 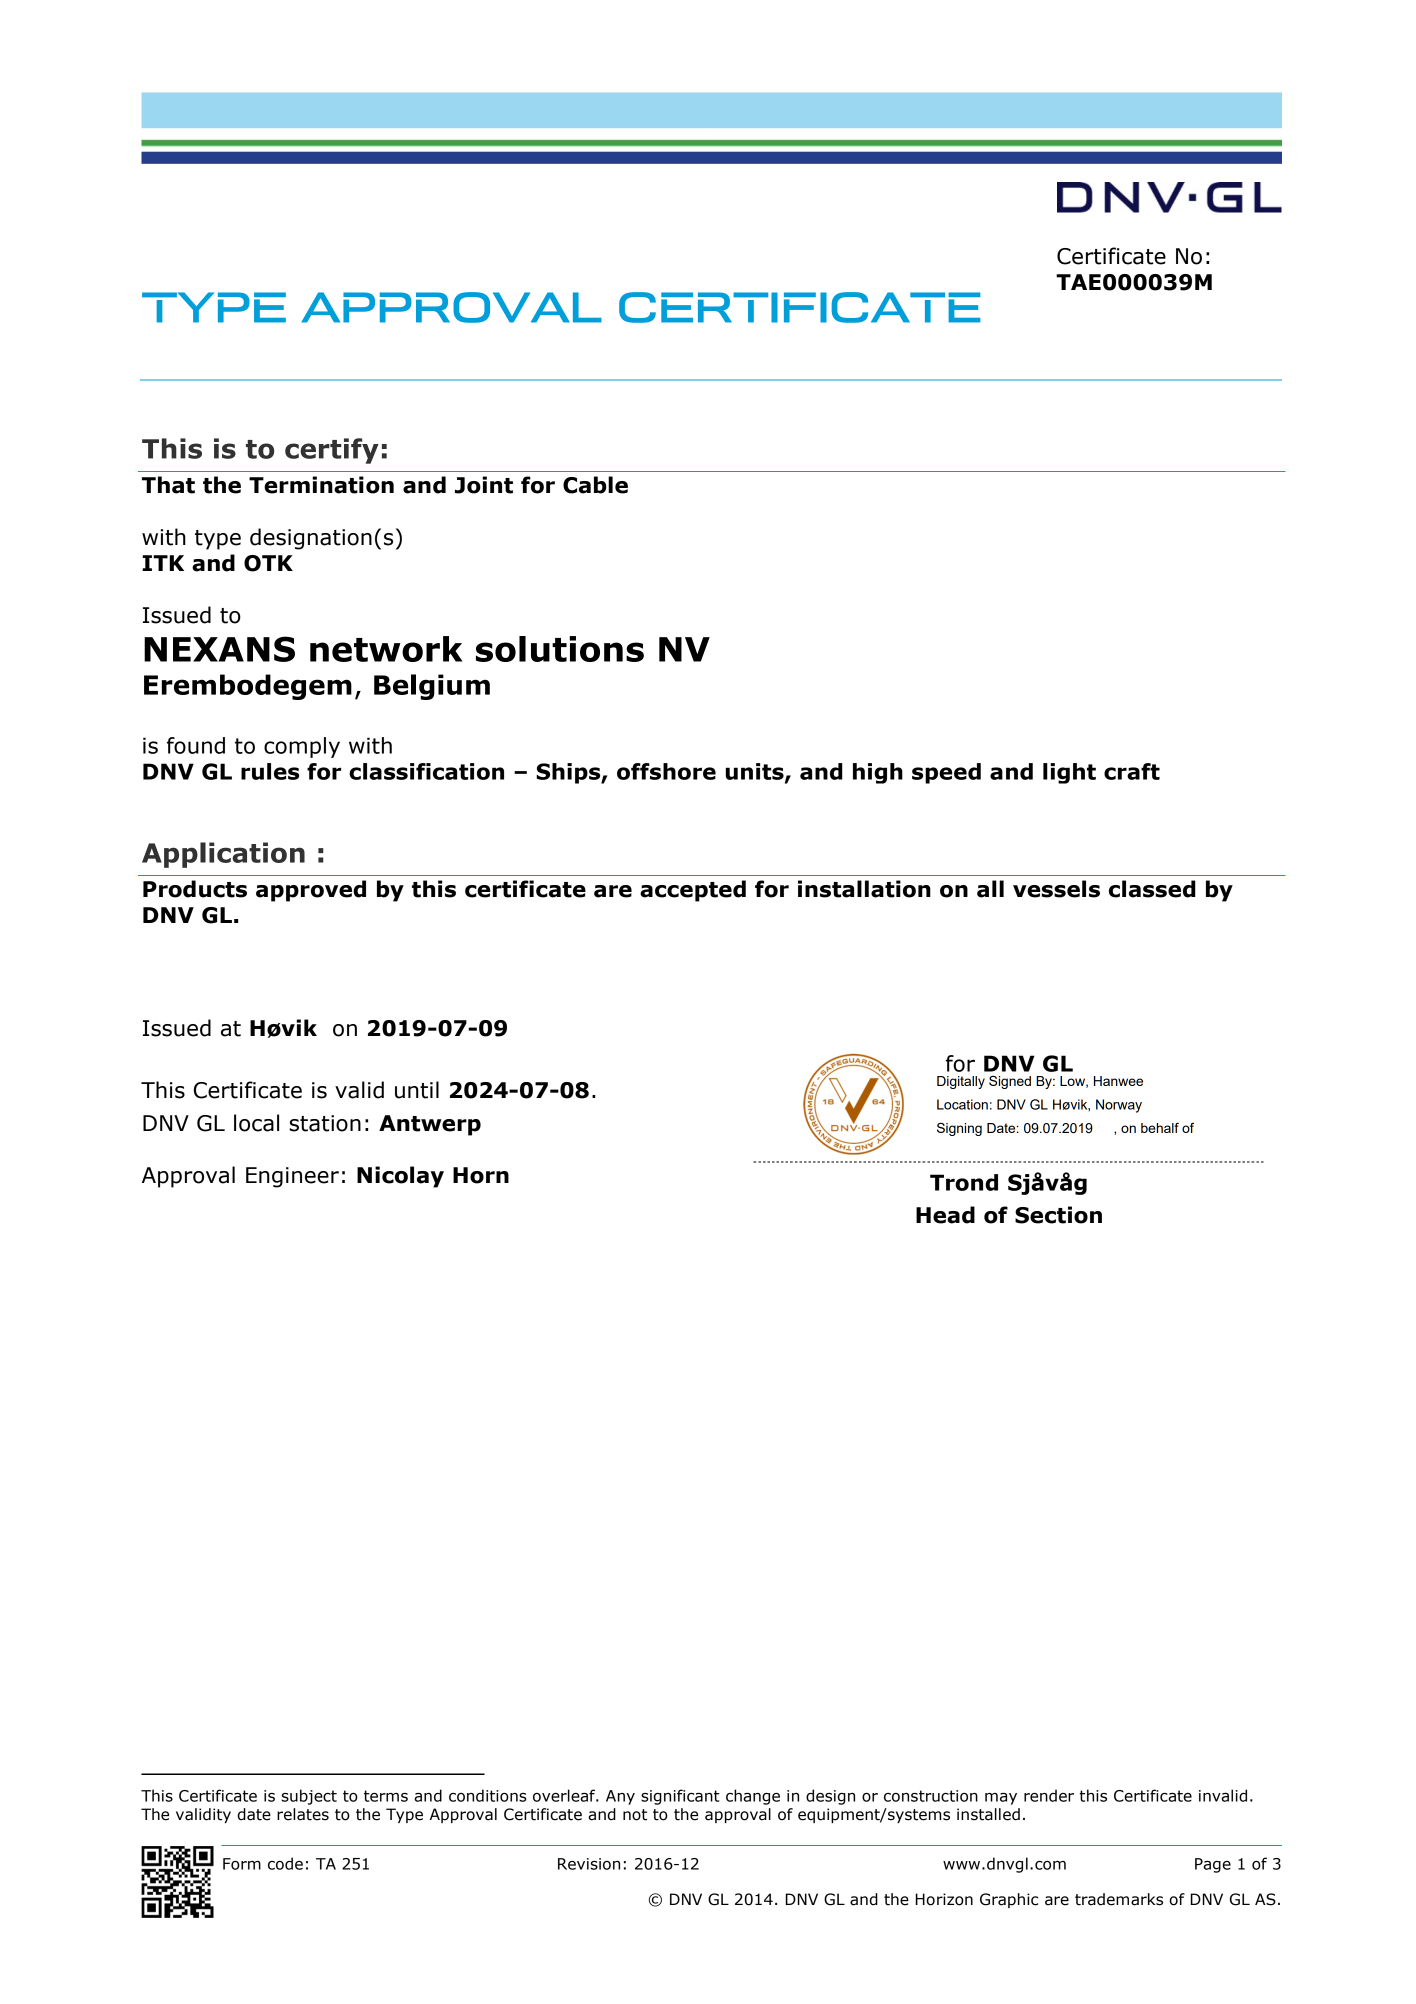 I want to click on significant, so click(x=680, y=1797).
